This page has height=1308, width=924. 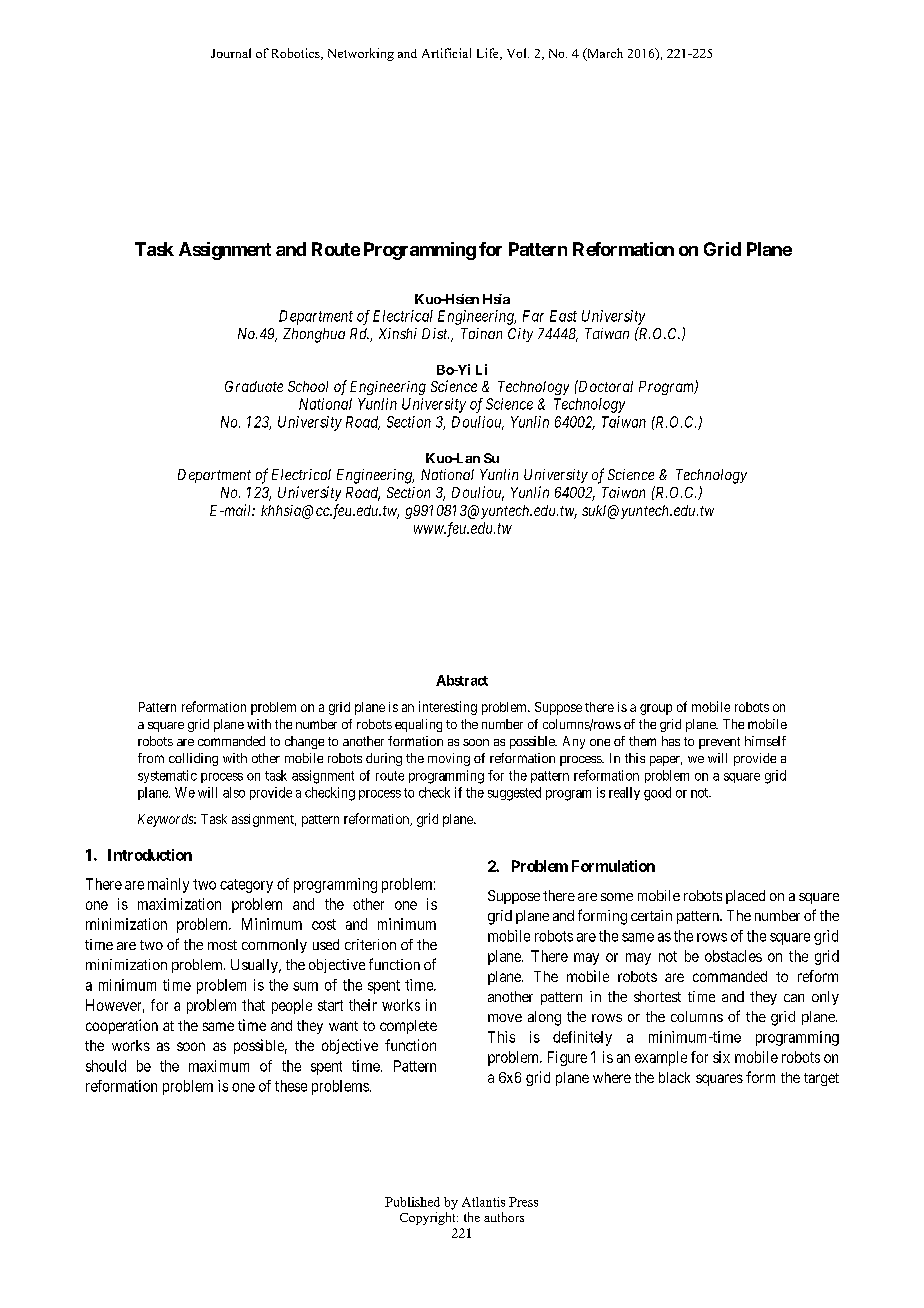 I want to click on suggested, so click(x=514, y=794).
